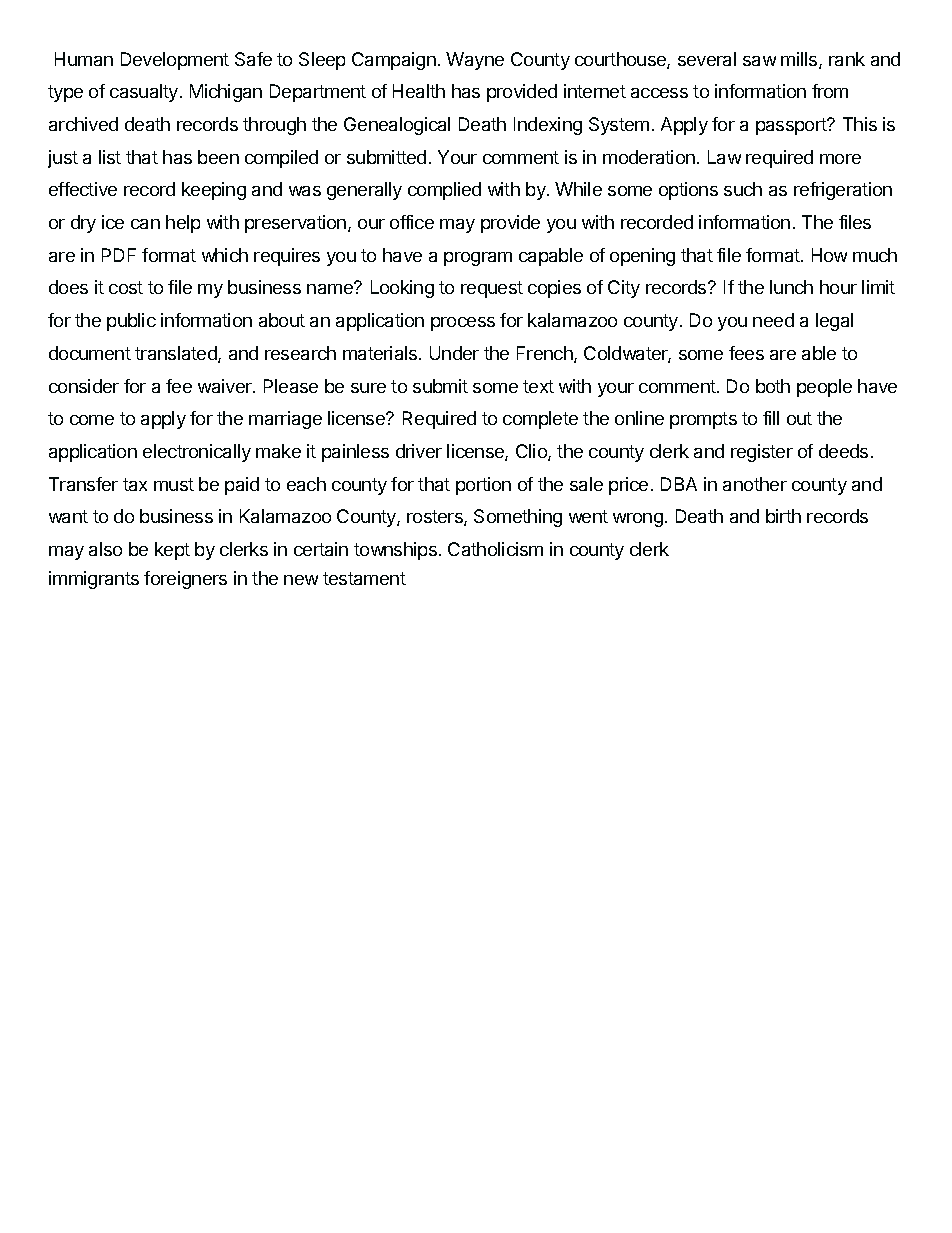  I want to click on program, so click(478, 259).
